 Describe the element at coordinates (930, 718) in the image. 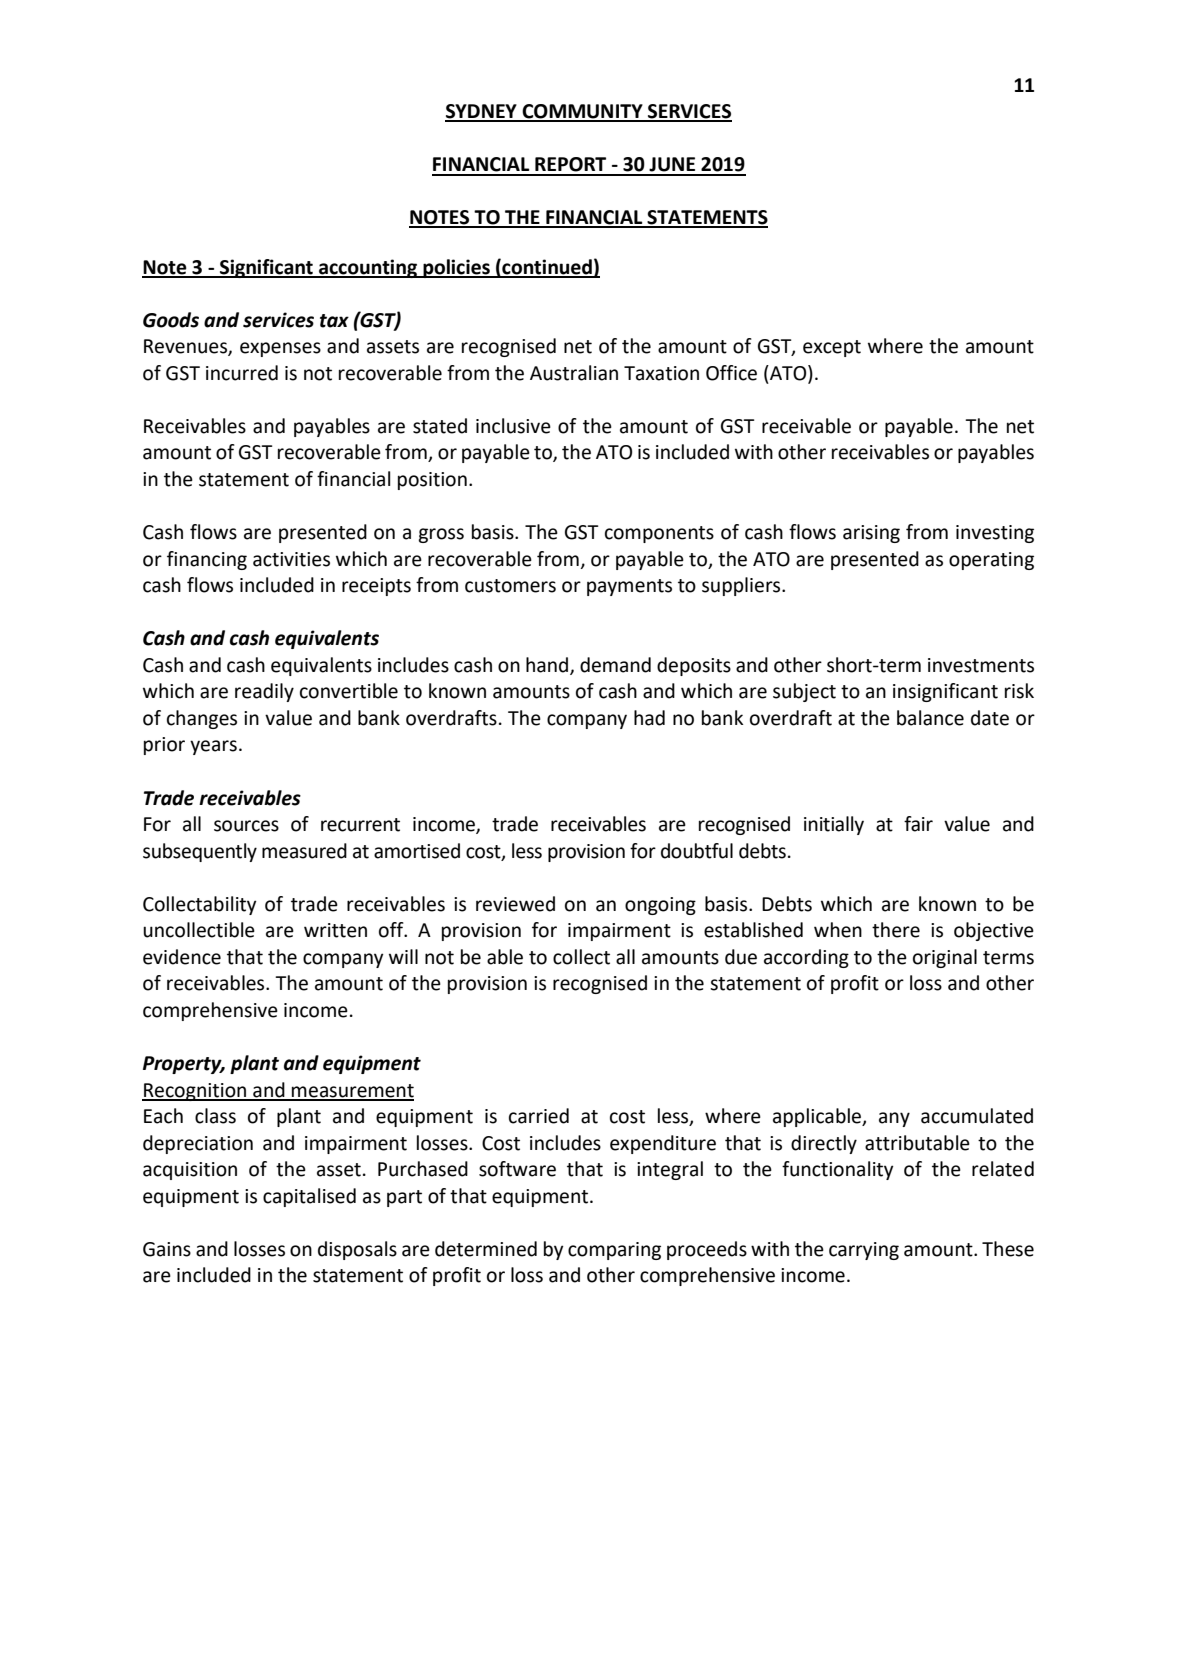

I see `balance` at that location.
